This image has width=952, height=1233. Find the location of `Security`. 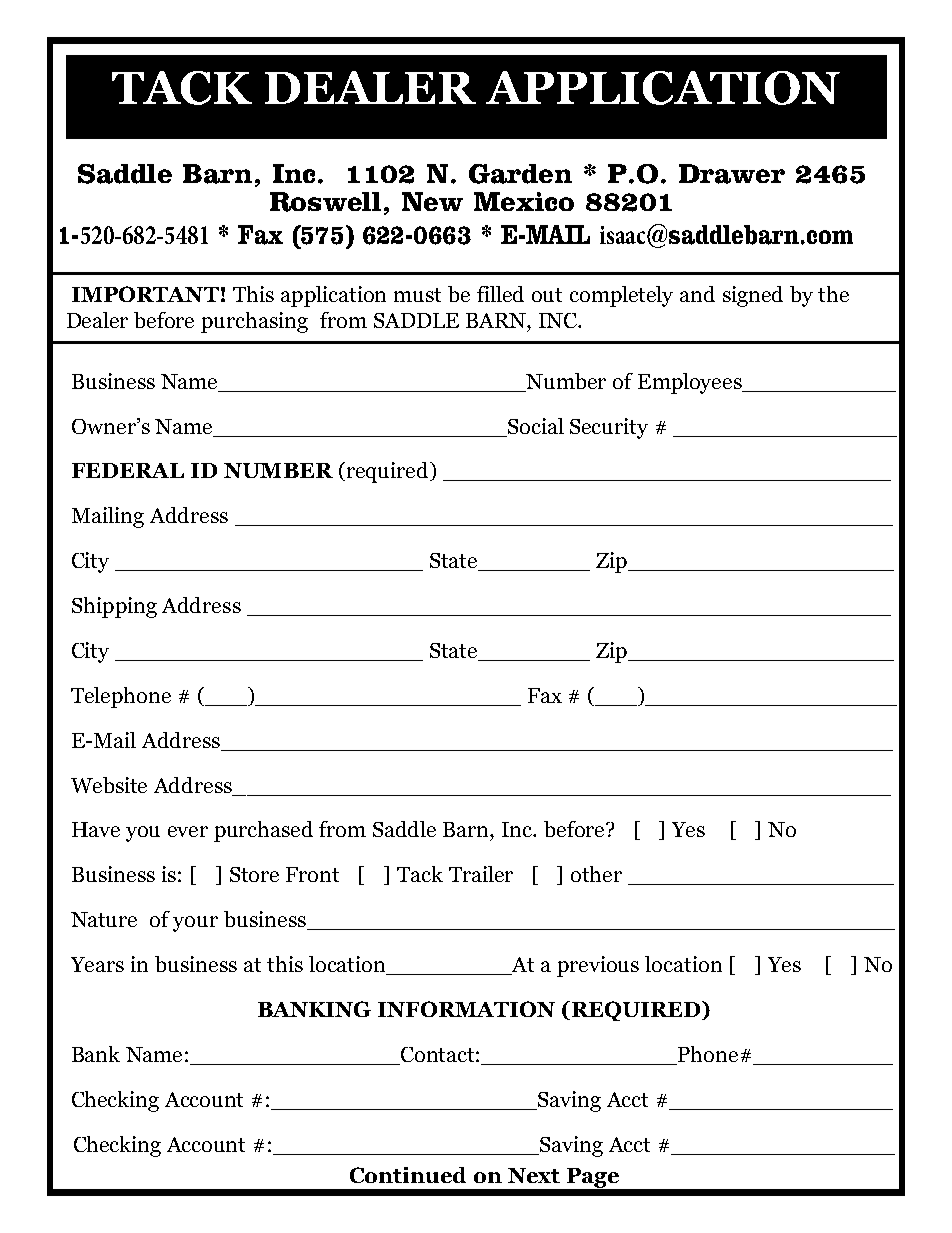

Security is located at coordinates (609, 428).
